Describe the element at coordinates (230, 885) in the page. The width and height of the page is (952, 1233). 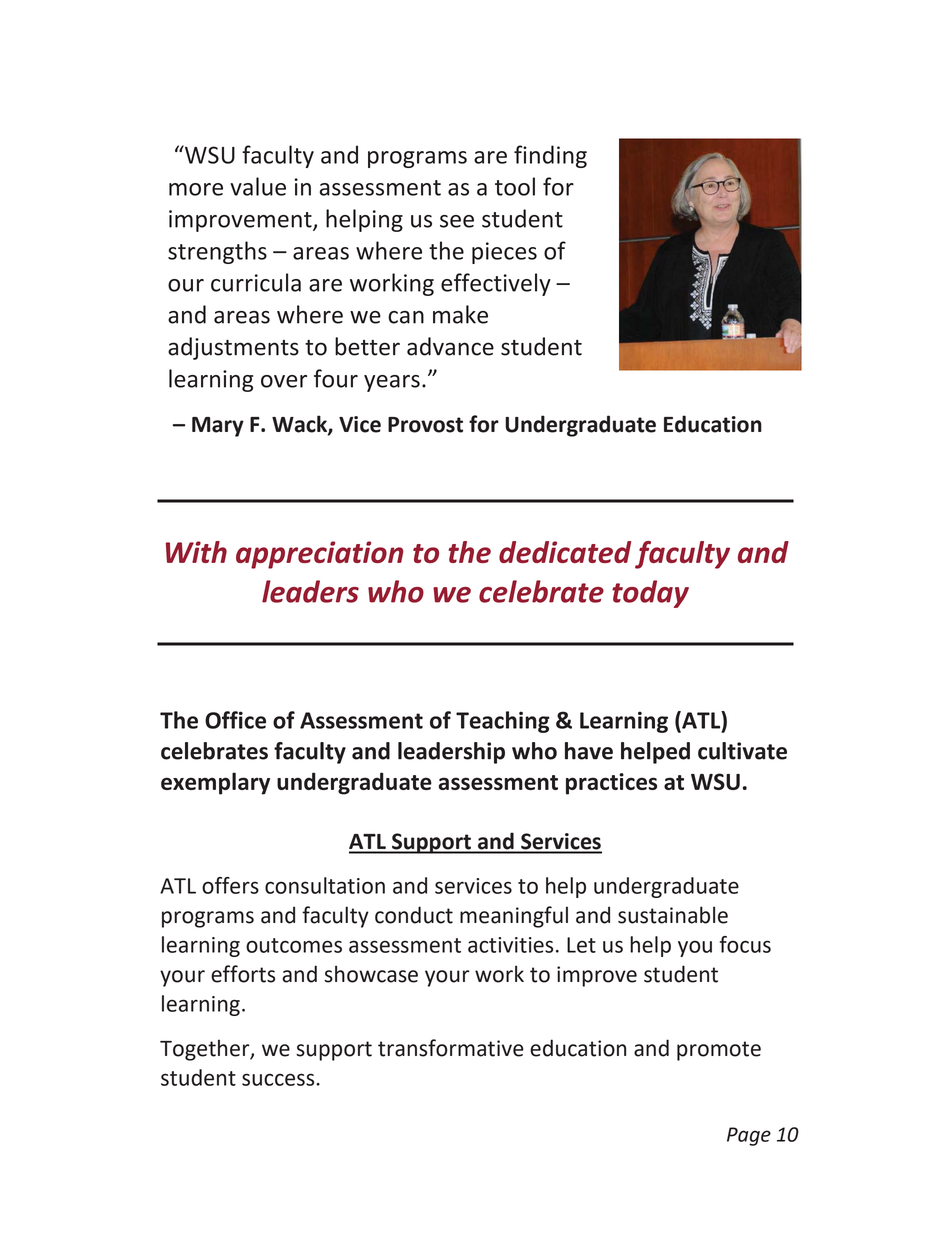
I see `offers` at that location.
